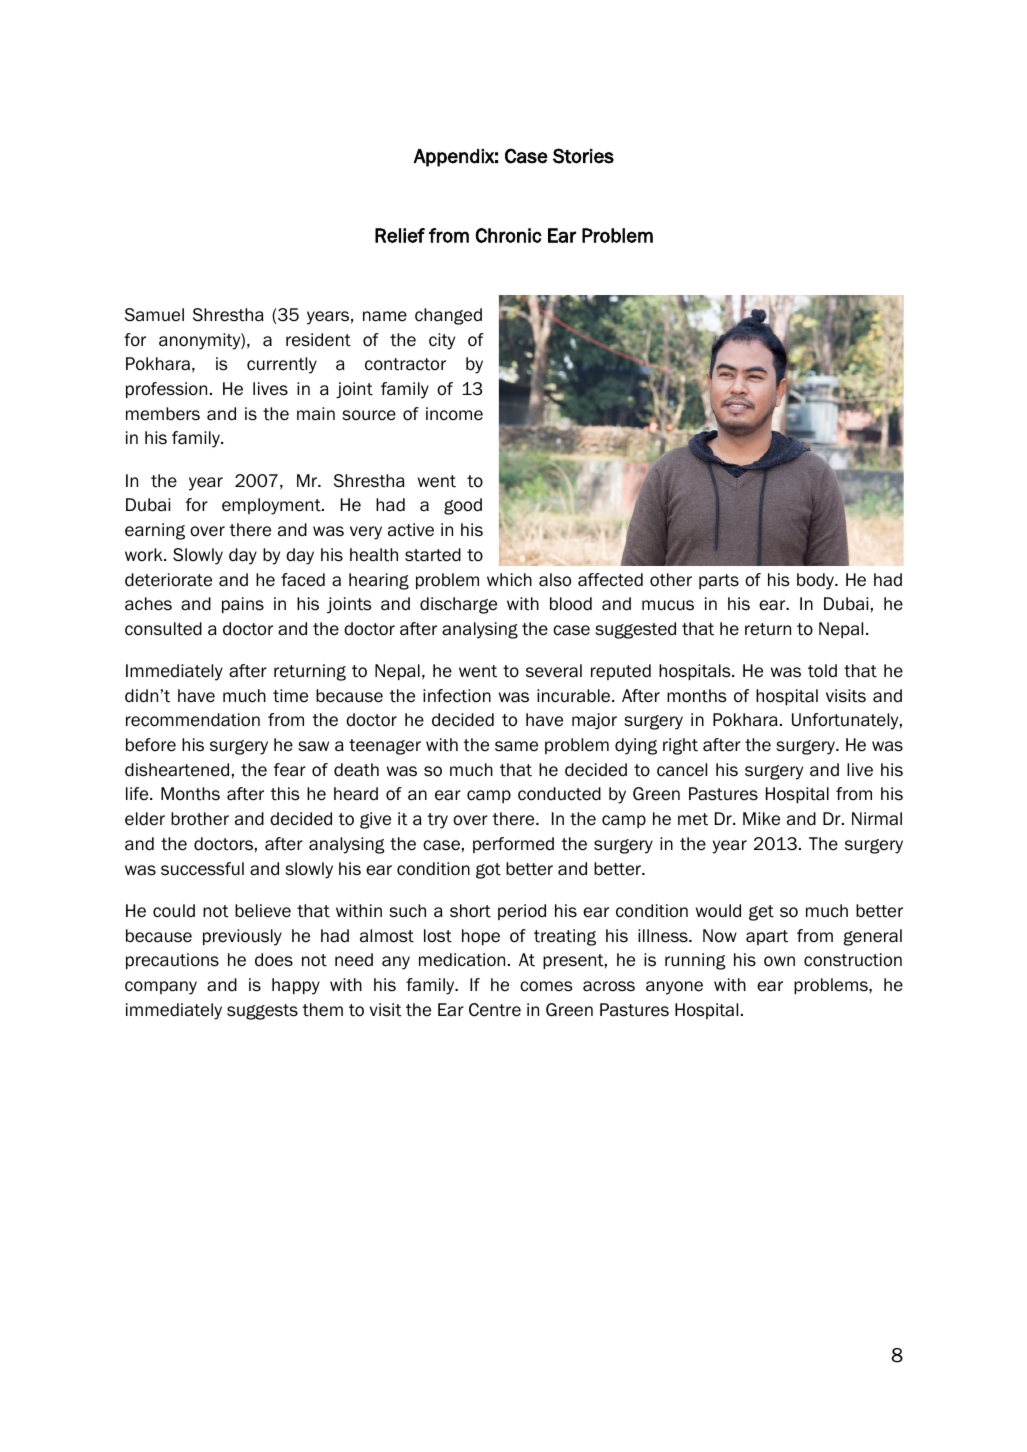 The width and height of the image is (1027, 1452). Describe the element at coordinates (822, 671) in the image. I see `told` at that location.
